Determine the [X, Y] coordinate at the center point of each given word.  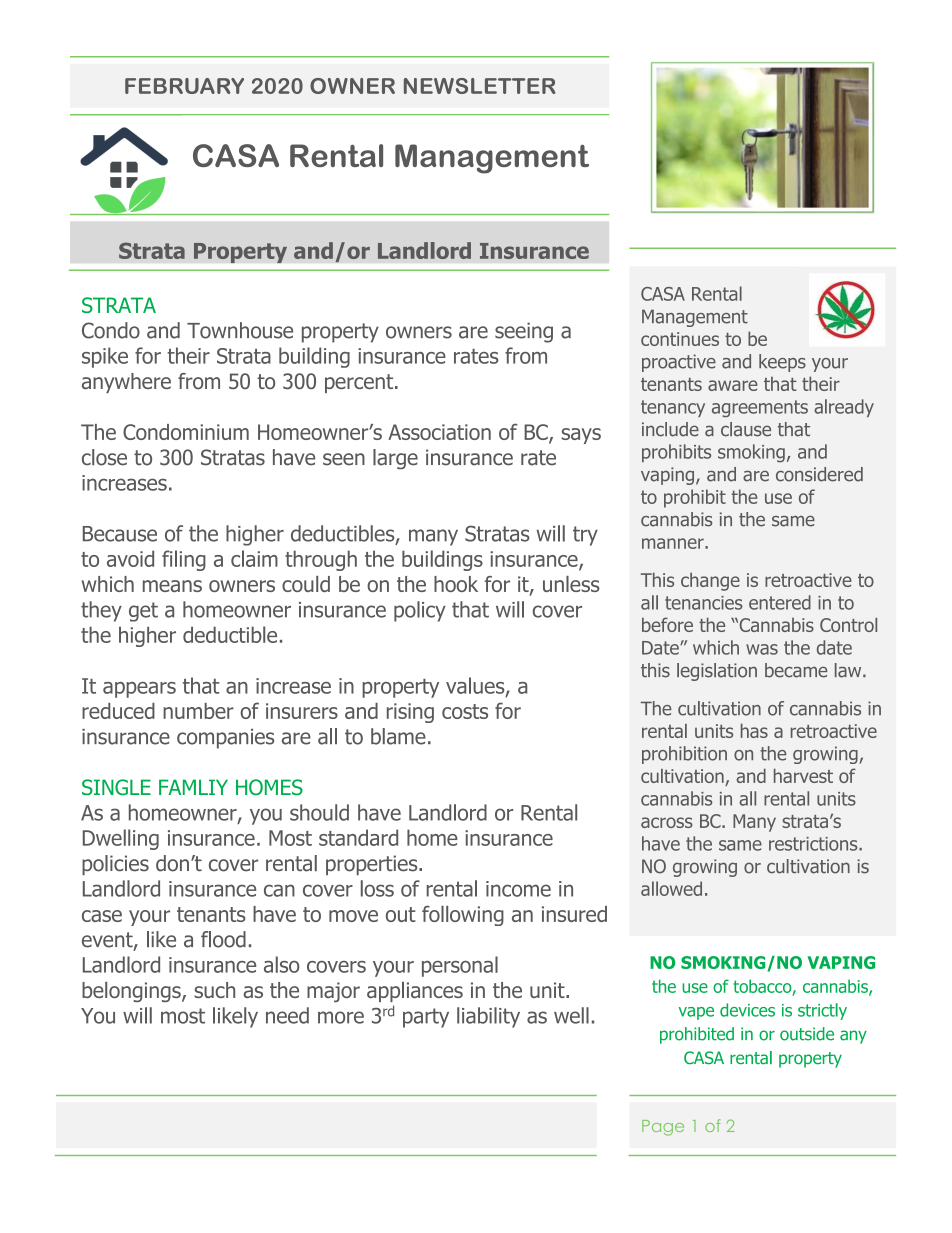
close [104, 457]
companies [225, 739]
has [754, 730]
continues [680, 339]
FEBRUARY [184, 86]
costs [465, 711]
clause [746, 429]
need [287, 1015]
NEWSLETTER [480, 86]
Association [439, 432]
